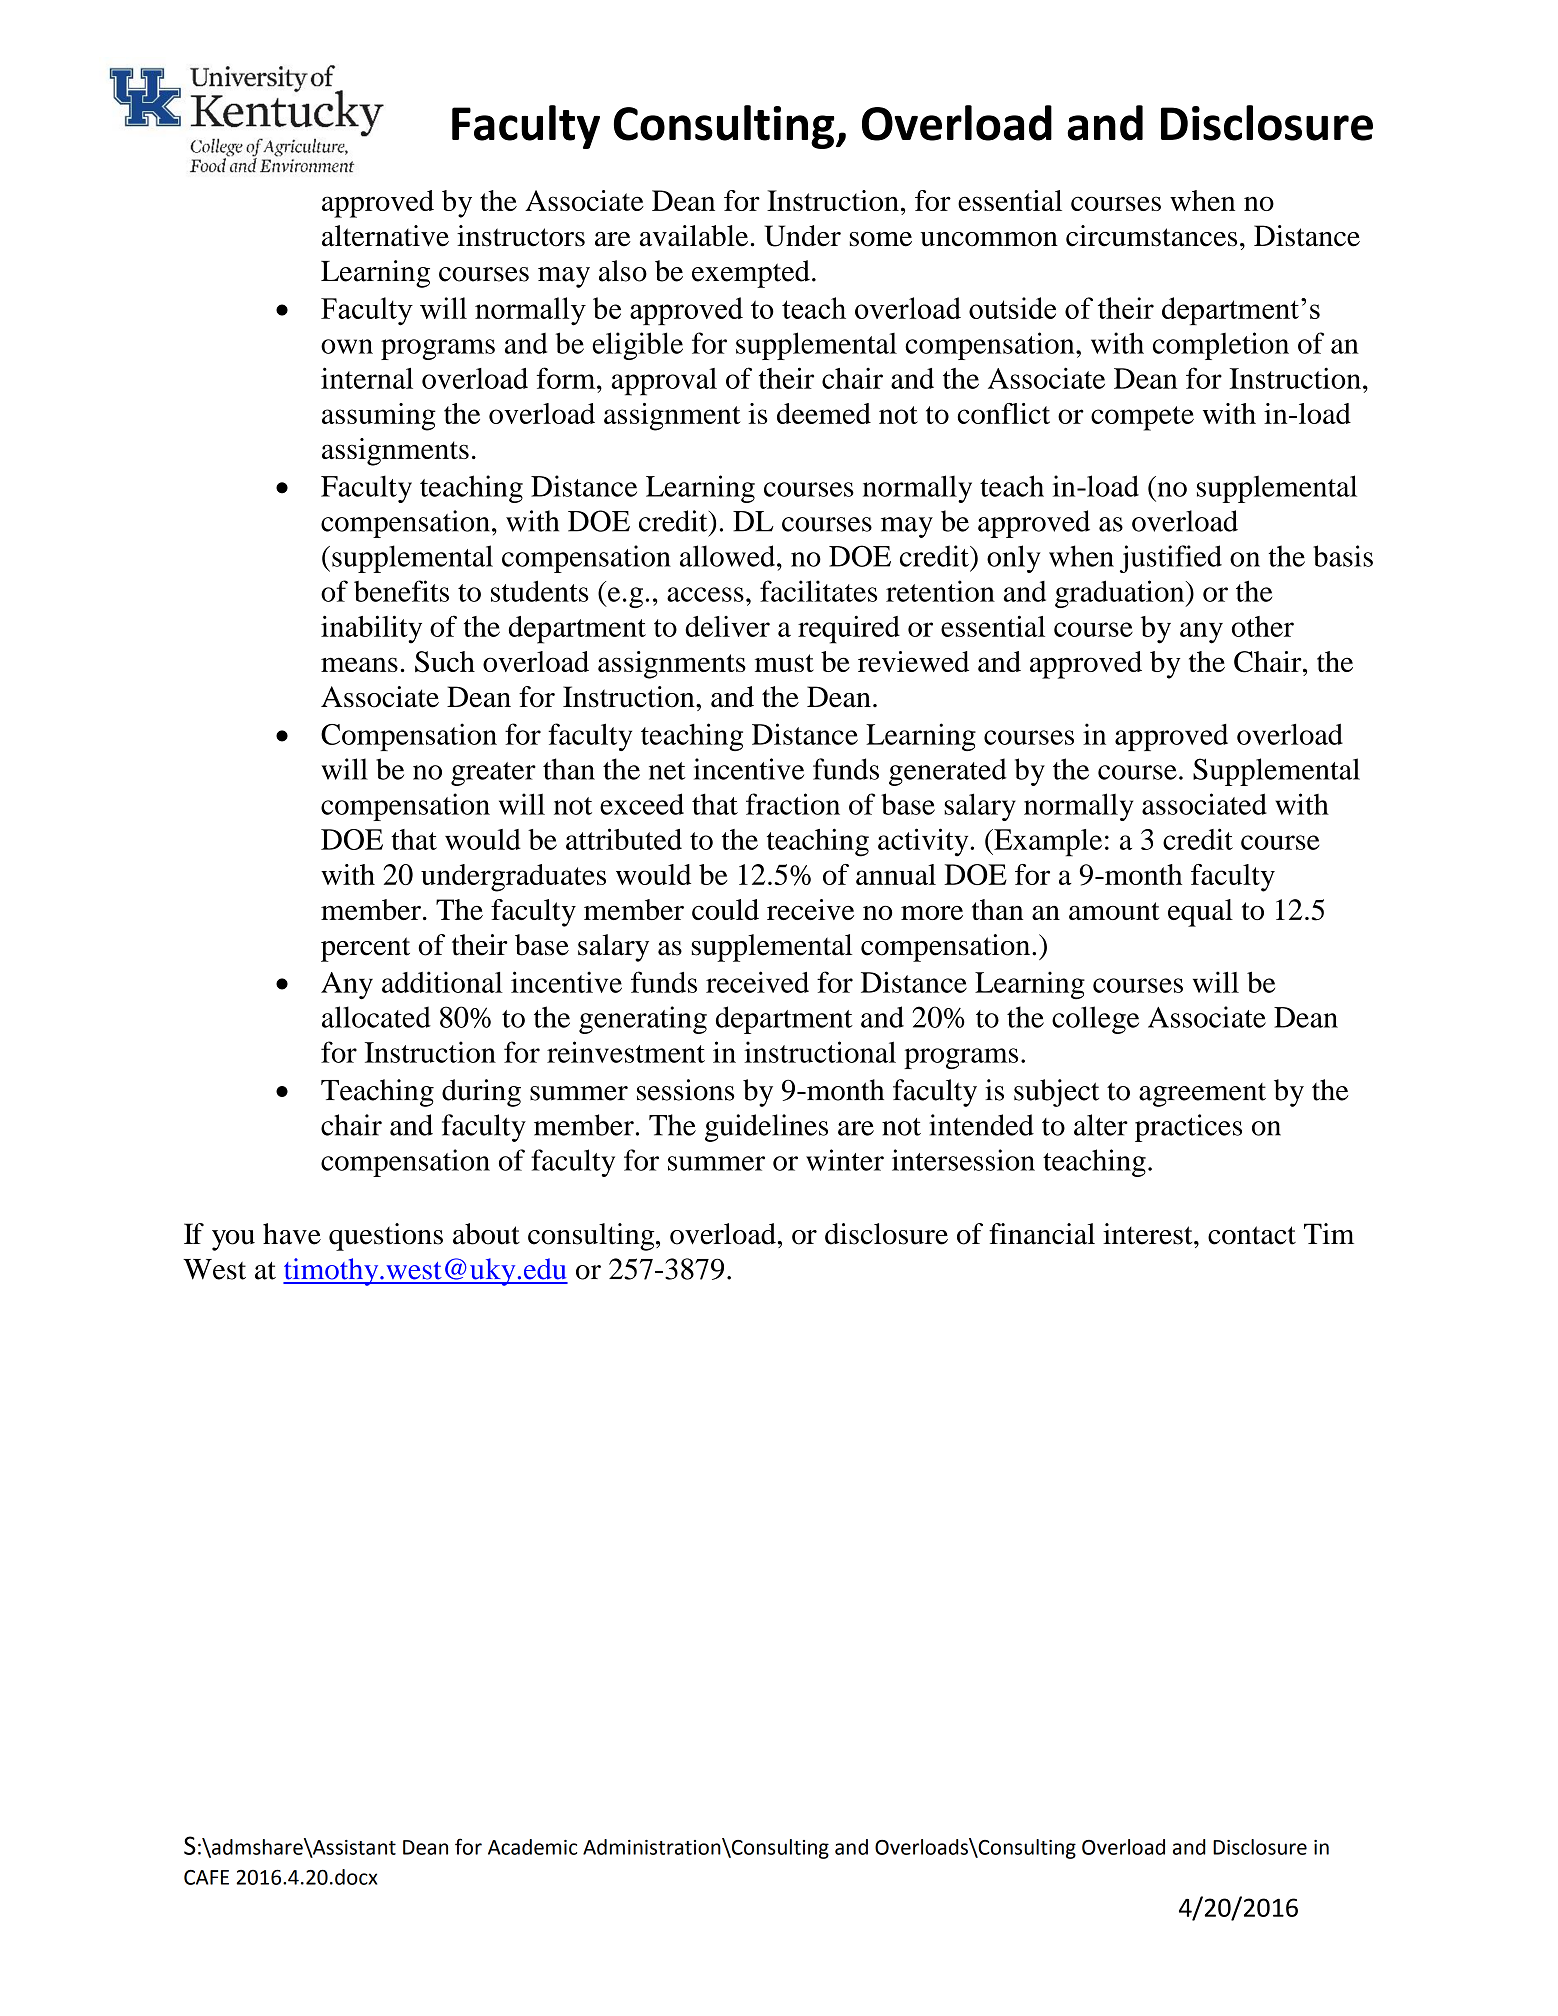 Image resolution: width=1558 pixels, height=2016 pixels. Describe the element at coordinates (347, 346) in the screenshot. I see `own` at that location.
